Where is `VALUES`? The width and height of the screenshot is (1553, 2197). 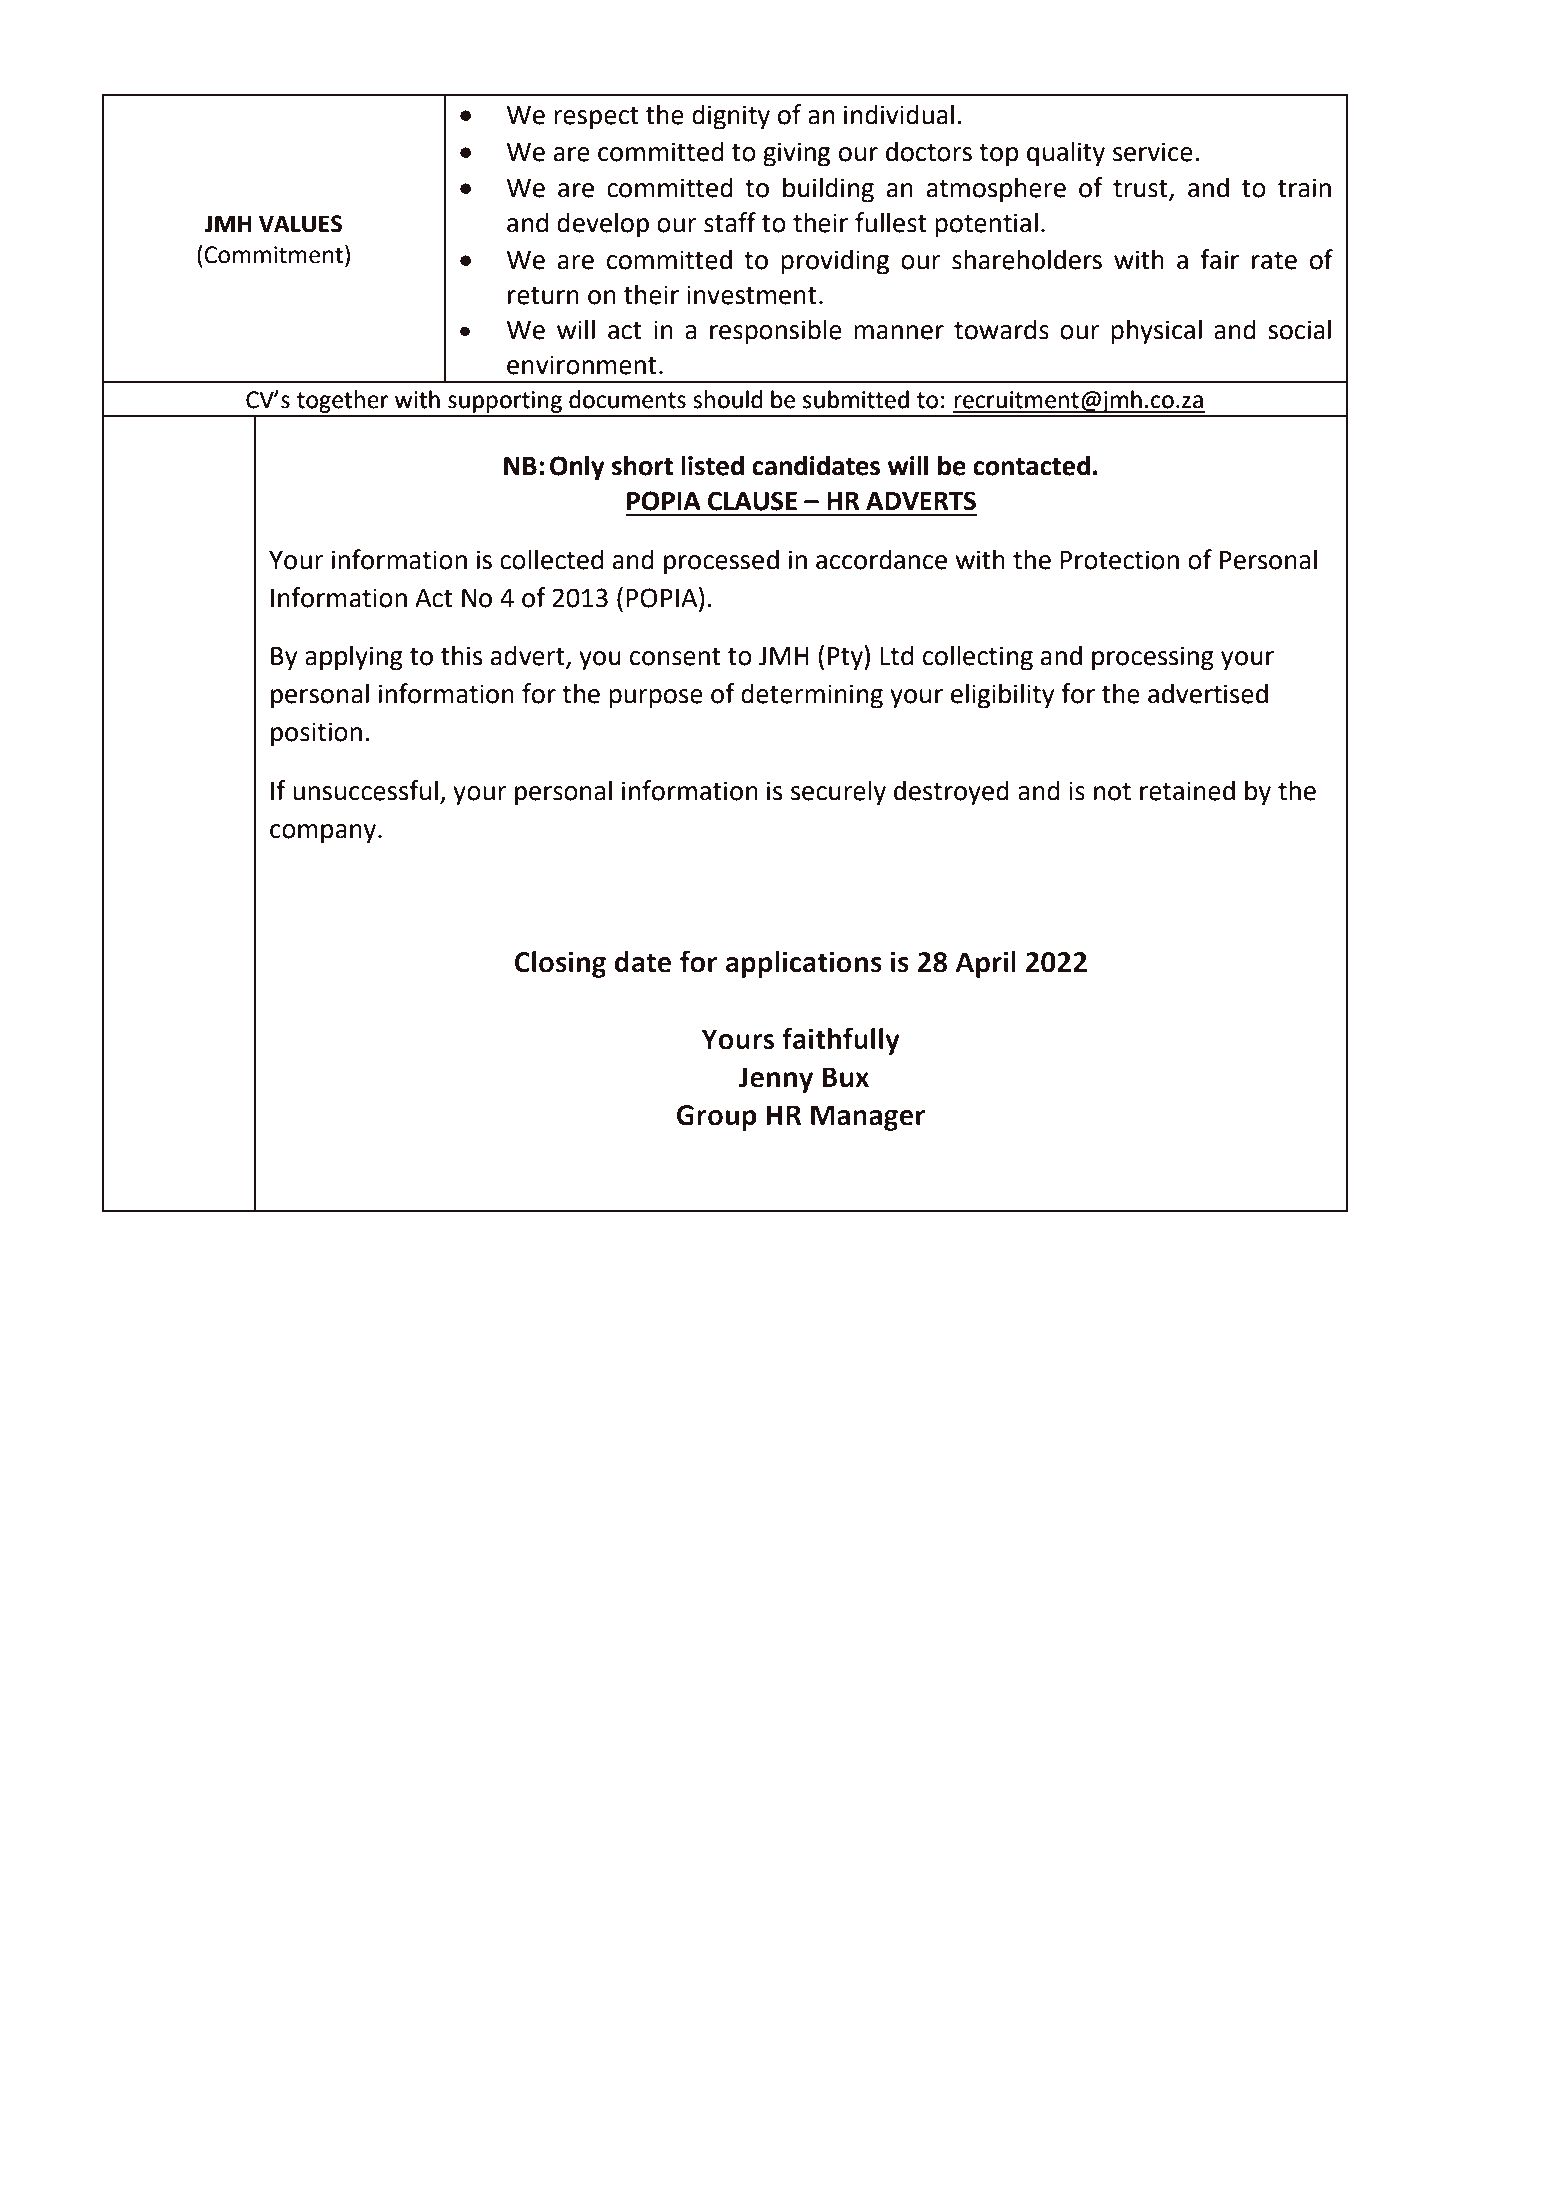
VALUES is located at coordinates (300, 224).
